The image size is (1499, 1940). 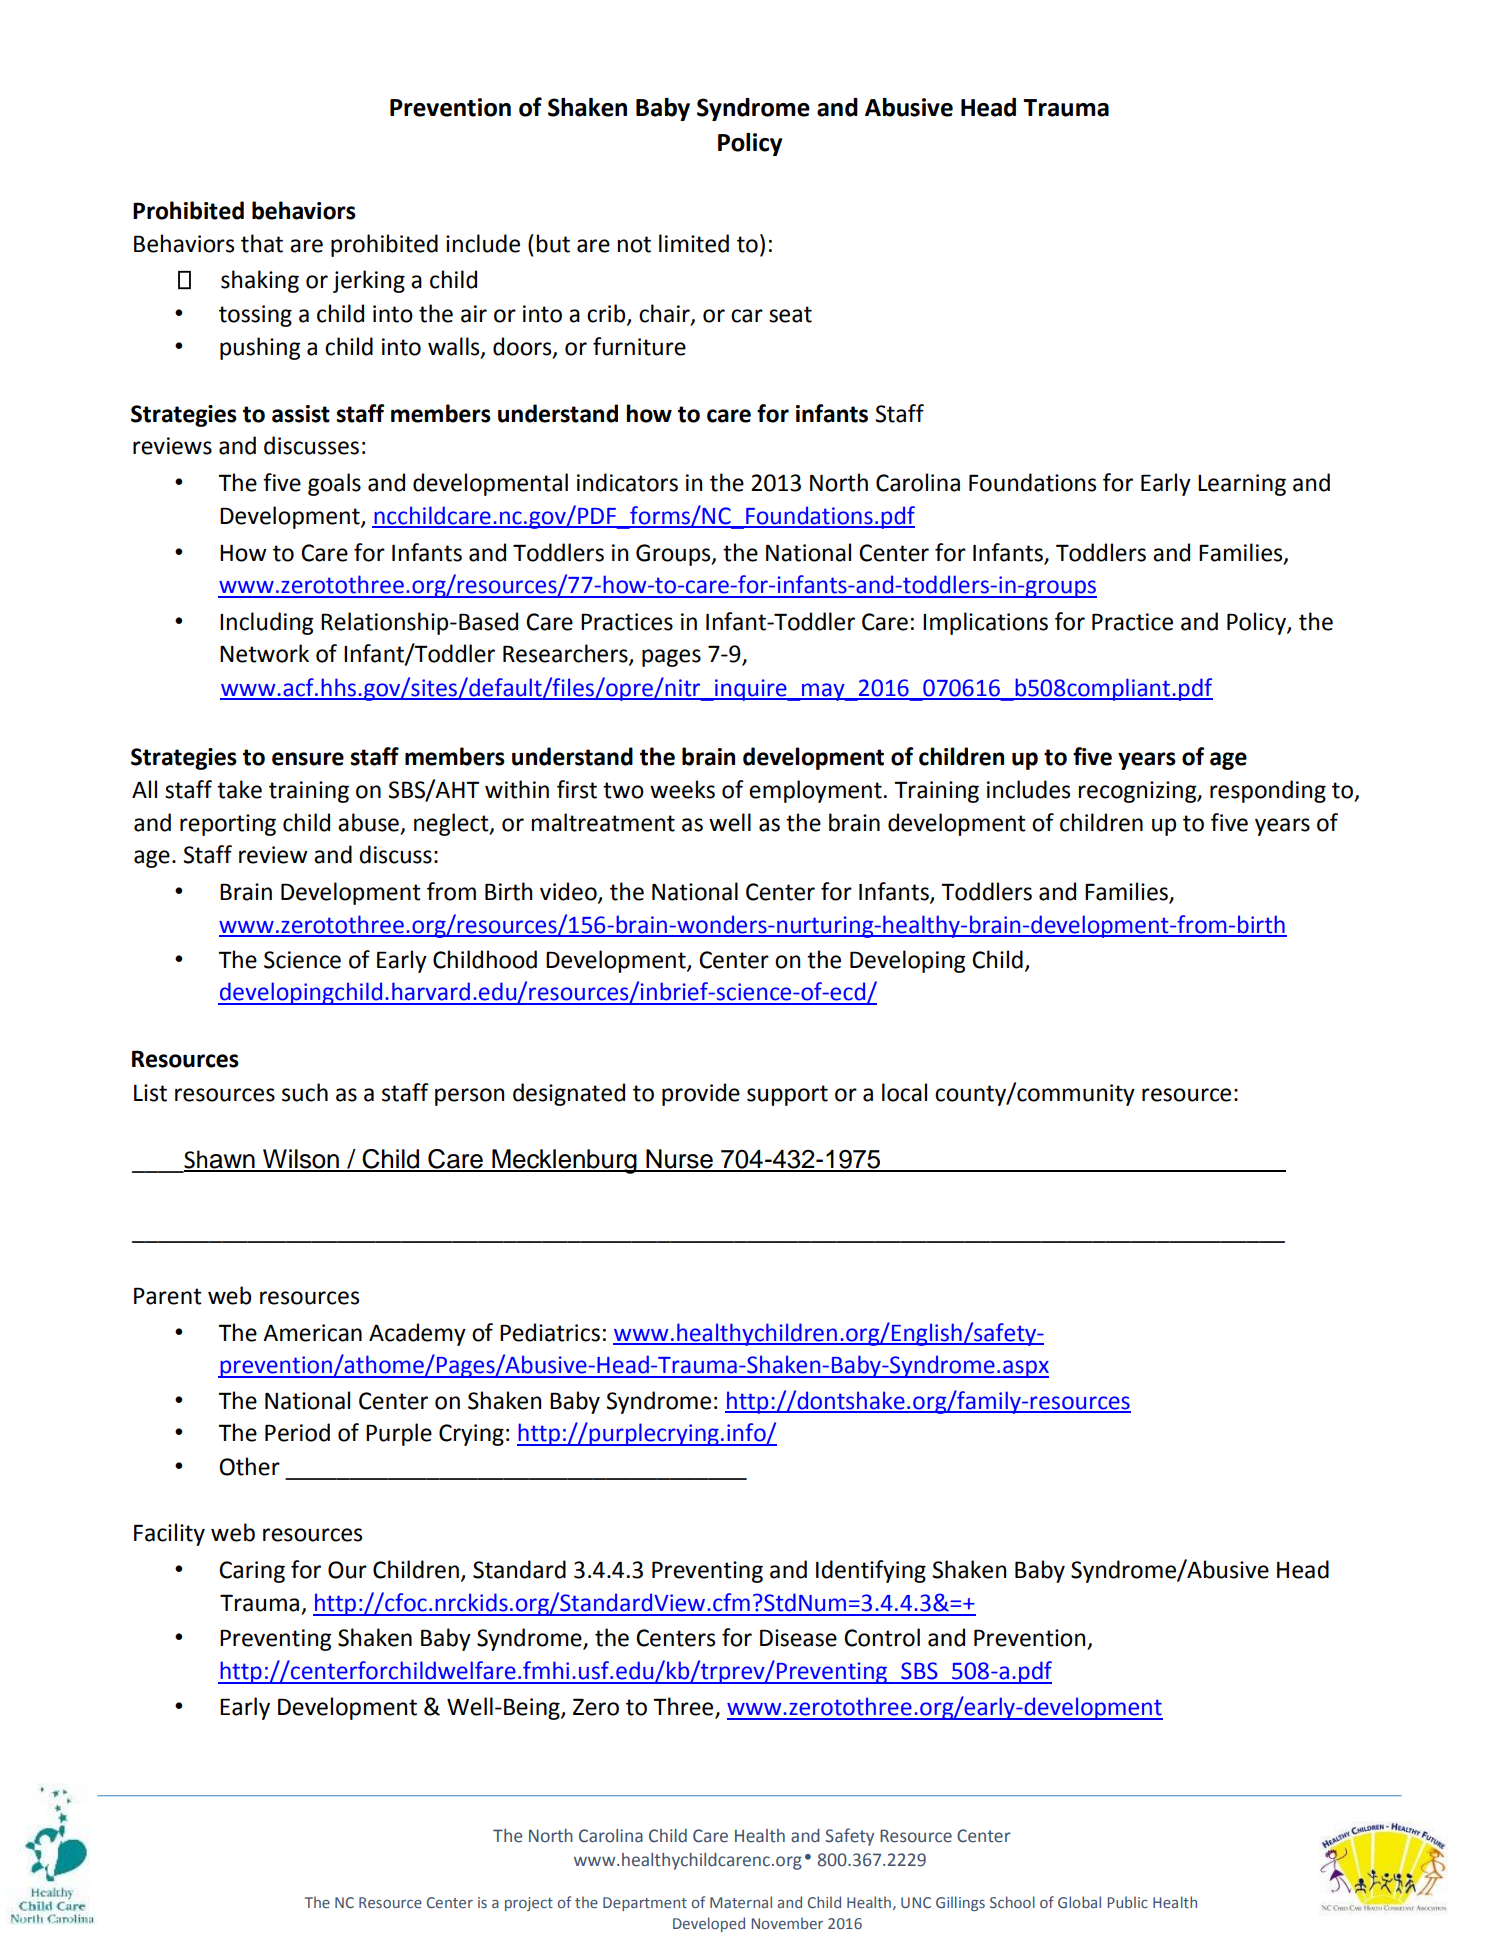 What do you see at coordinates (228, 825) in the page?
I see `reporting` at bounding box center [228, 825].
